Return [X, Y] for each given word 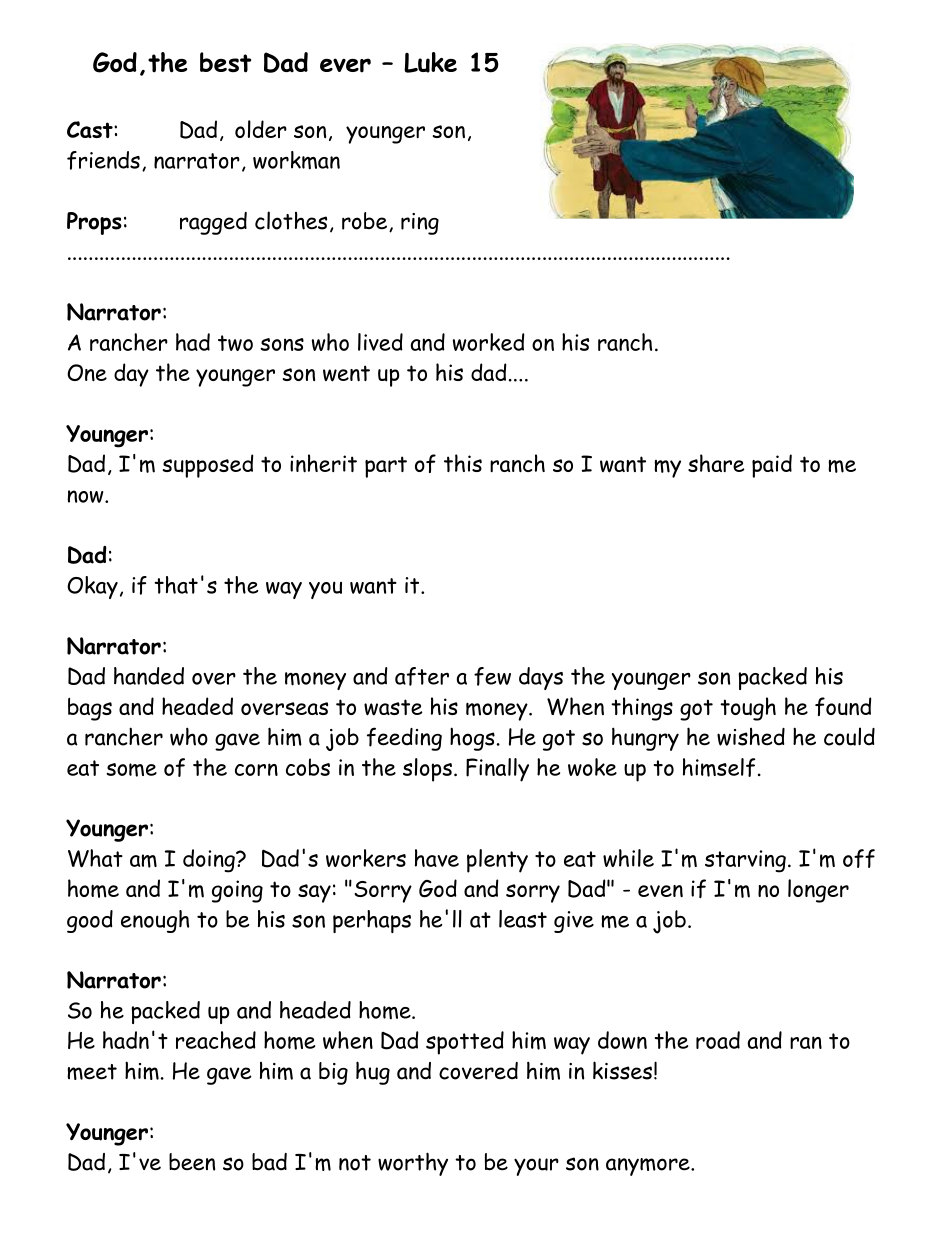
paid [772, 466]
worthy [413, 1164]
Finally [497, 770]
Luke [430, 62]
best [225, 62]
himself [719, 767]
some [131, 770]
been [192, 1162]
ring [420, 224]
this [463, 463]
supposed [208, 466]
